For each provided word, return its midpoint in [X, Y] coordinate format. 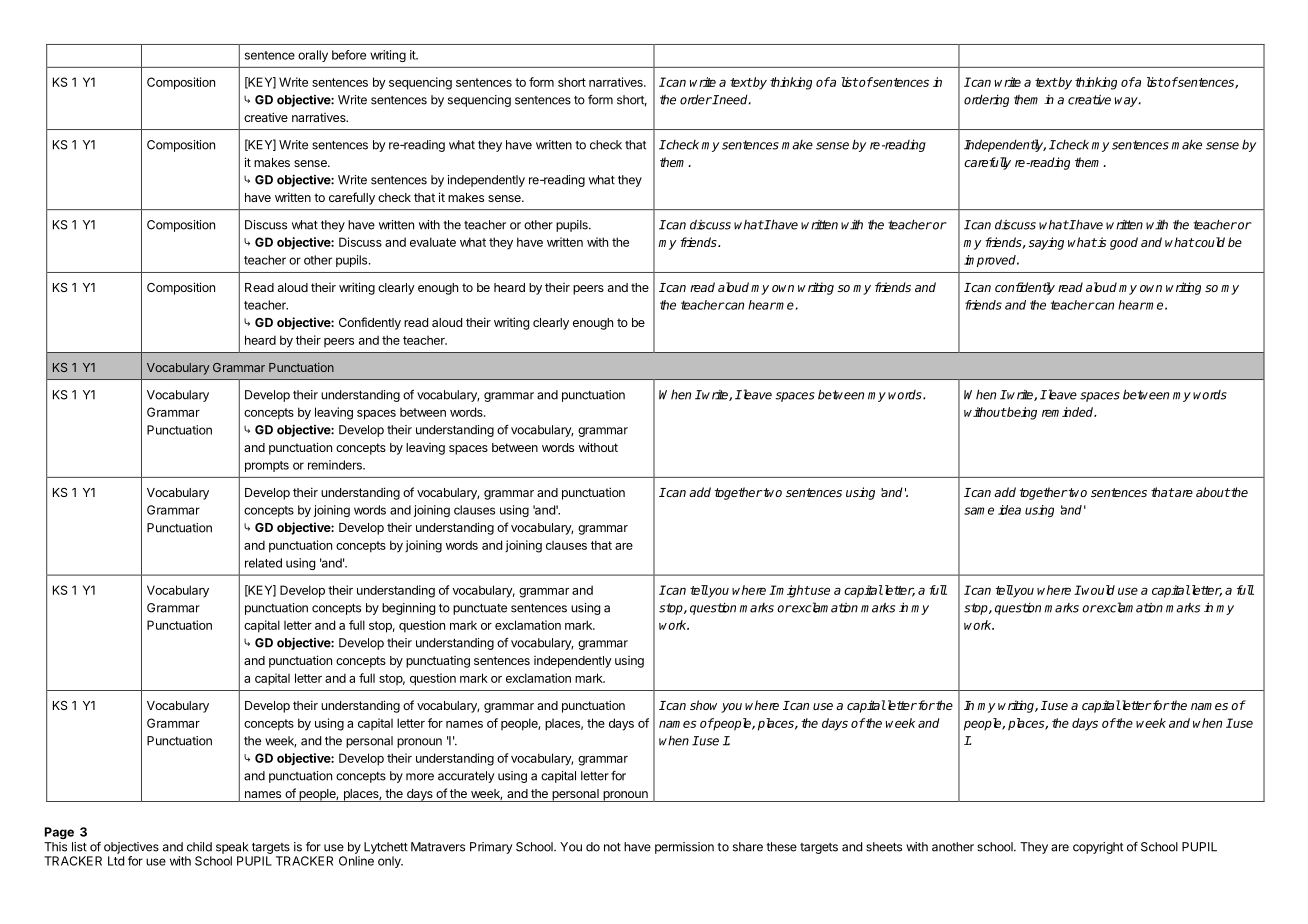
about [1213, 492]
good [1124, 243]
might [792, 591]
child [199, 847]
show [703, 705]
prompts [267, 466]
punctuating [438, 662]
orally [313, 56]
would [1097, 590]
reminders [336, 465]
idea [1009, 510]
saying [1046, 243]
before [349, 55]
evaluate [433, 242]
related [263, 563]
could [1209, 242]
